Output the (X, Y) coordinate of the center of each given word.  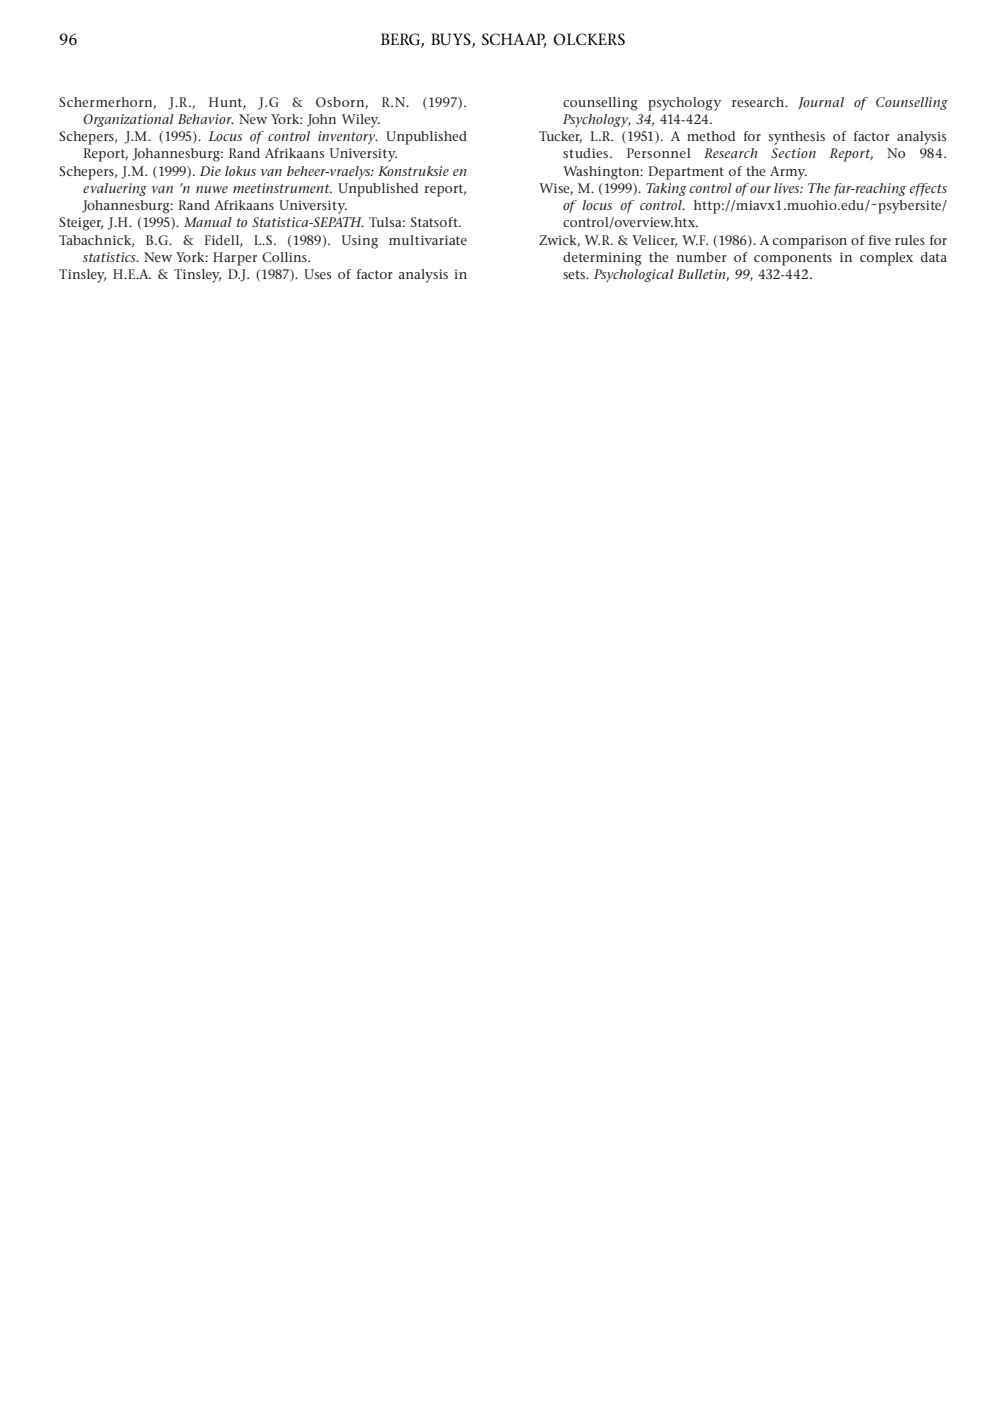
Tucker (560, 137)
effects (928, 189)
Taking (666, 189)
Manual (208, 222)
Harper (235, 259)
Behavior (206, 119)
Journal (821, 103)
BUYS (452, 40)
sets (575, 274)
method (711, 136)
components (793, 259)
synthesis (797, 138)
